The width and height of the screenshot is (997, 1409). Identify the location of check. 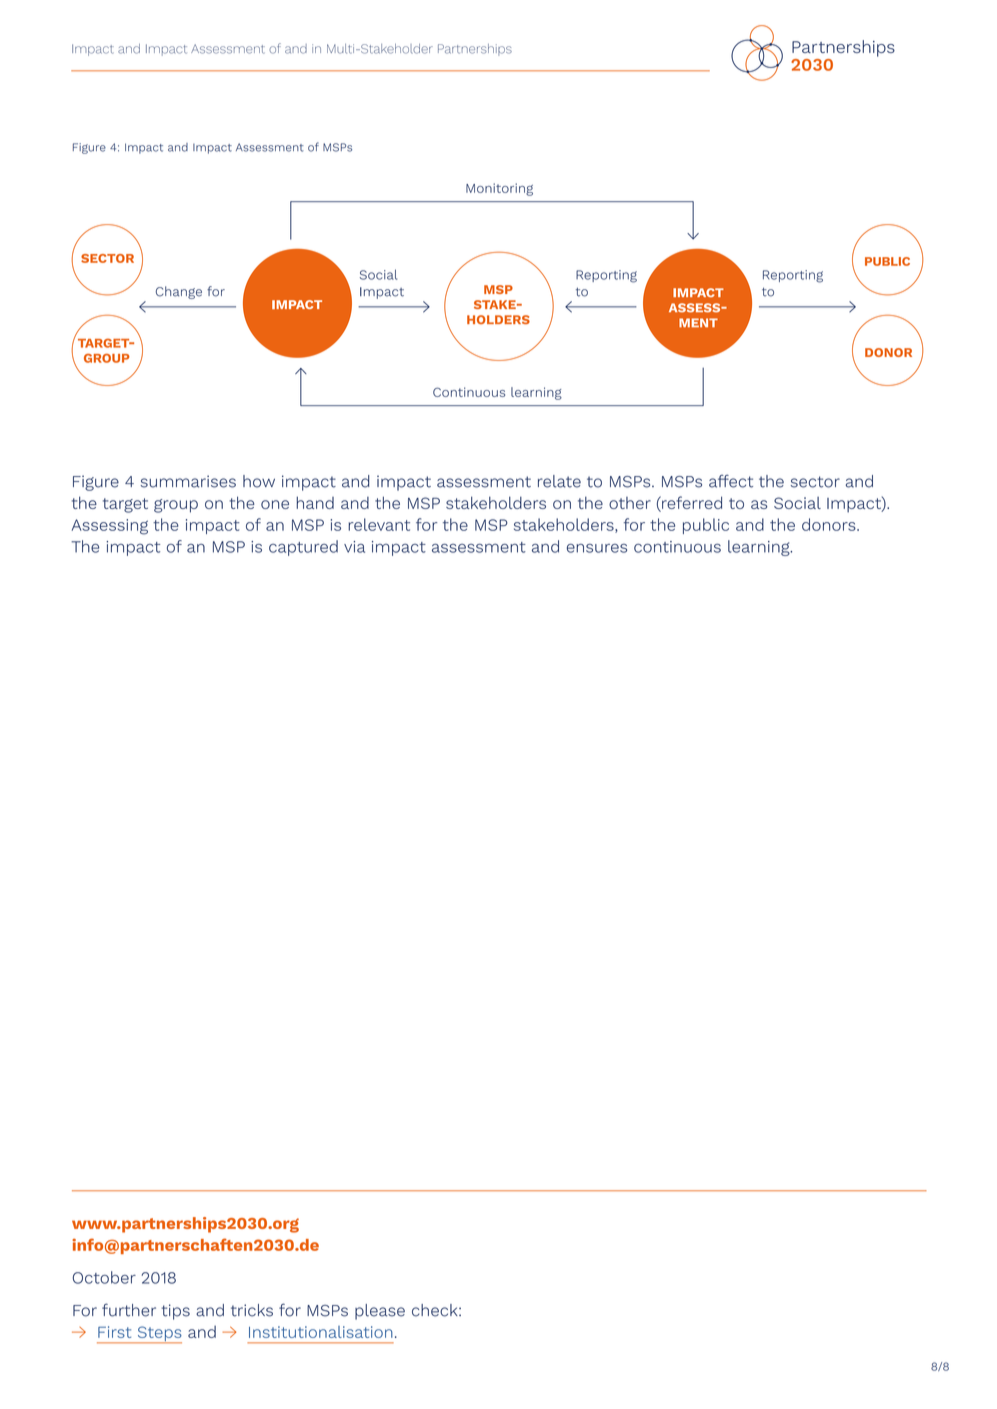
(436, 1310).
